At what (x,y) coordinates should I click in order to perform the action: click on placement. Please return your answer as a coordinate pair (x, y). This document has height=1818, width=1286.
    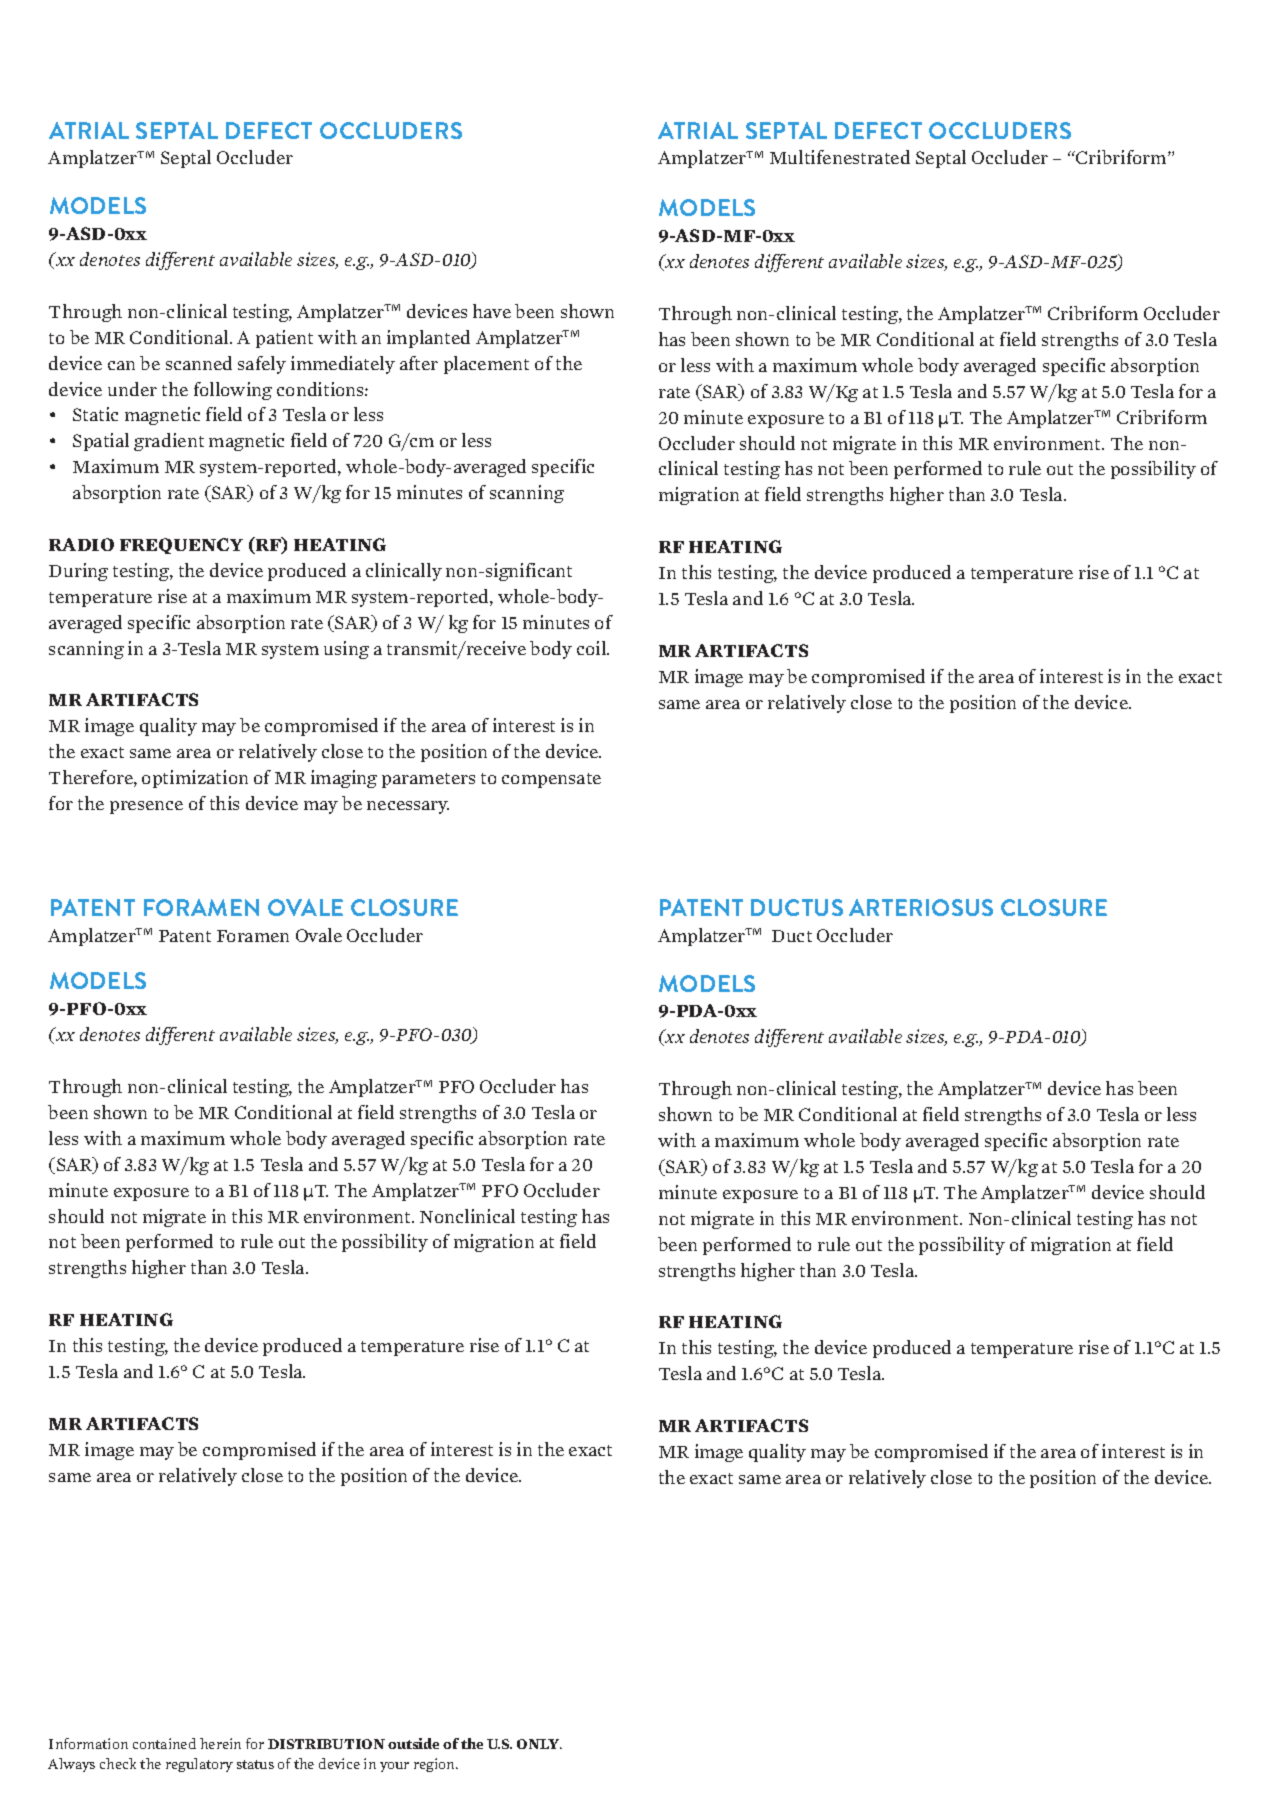
    Looking at the image, I should click on (486, 365).
